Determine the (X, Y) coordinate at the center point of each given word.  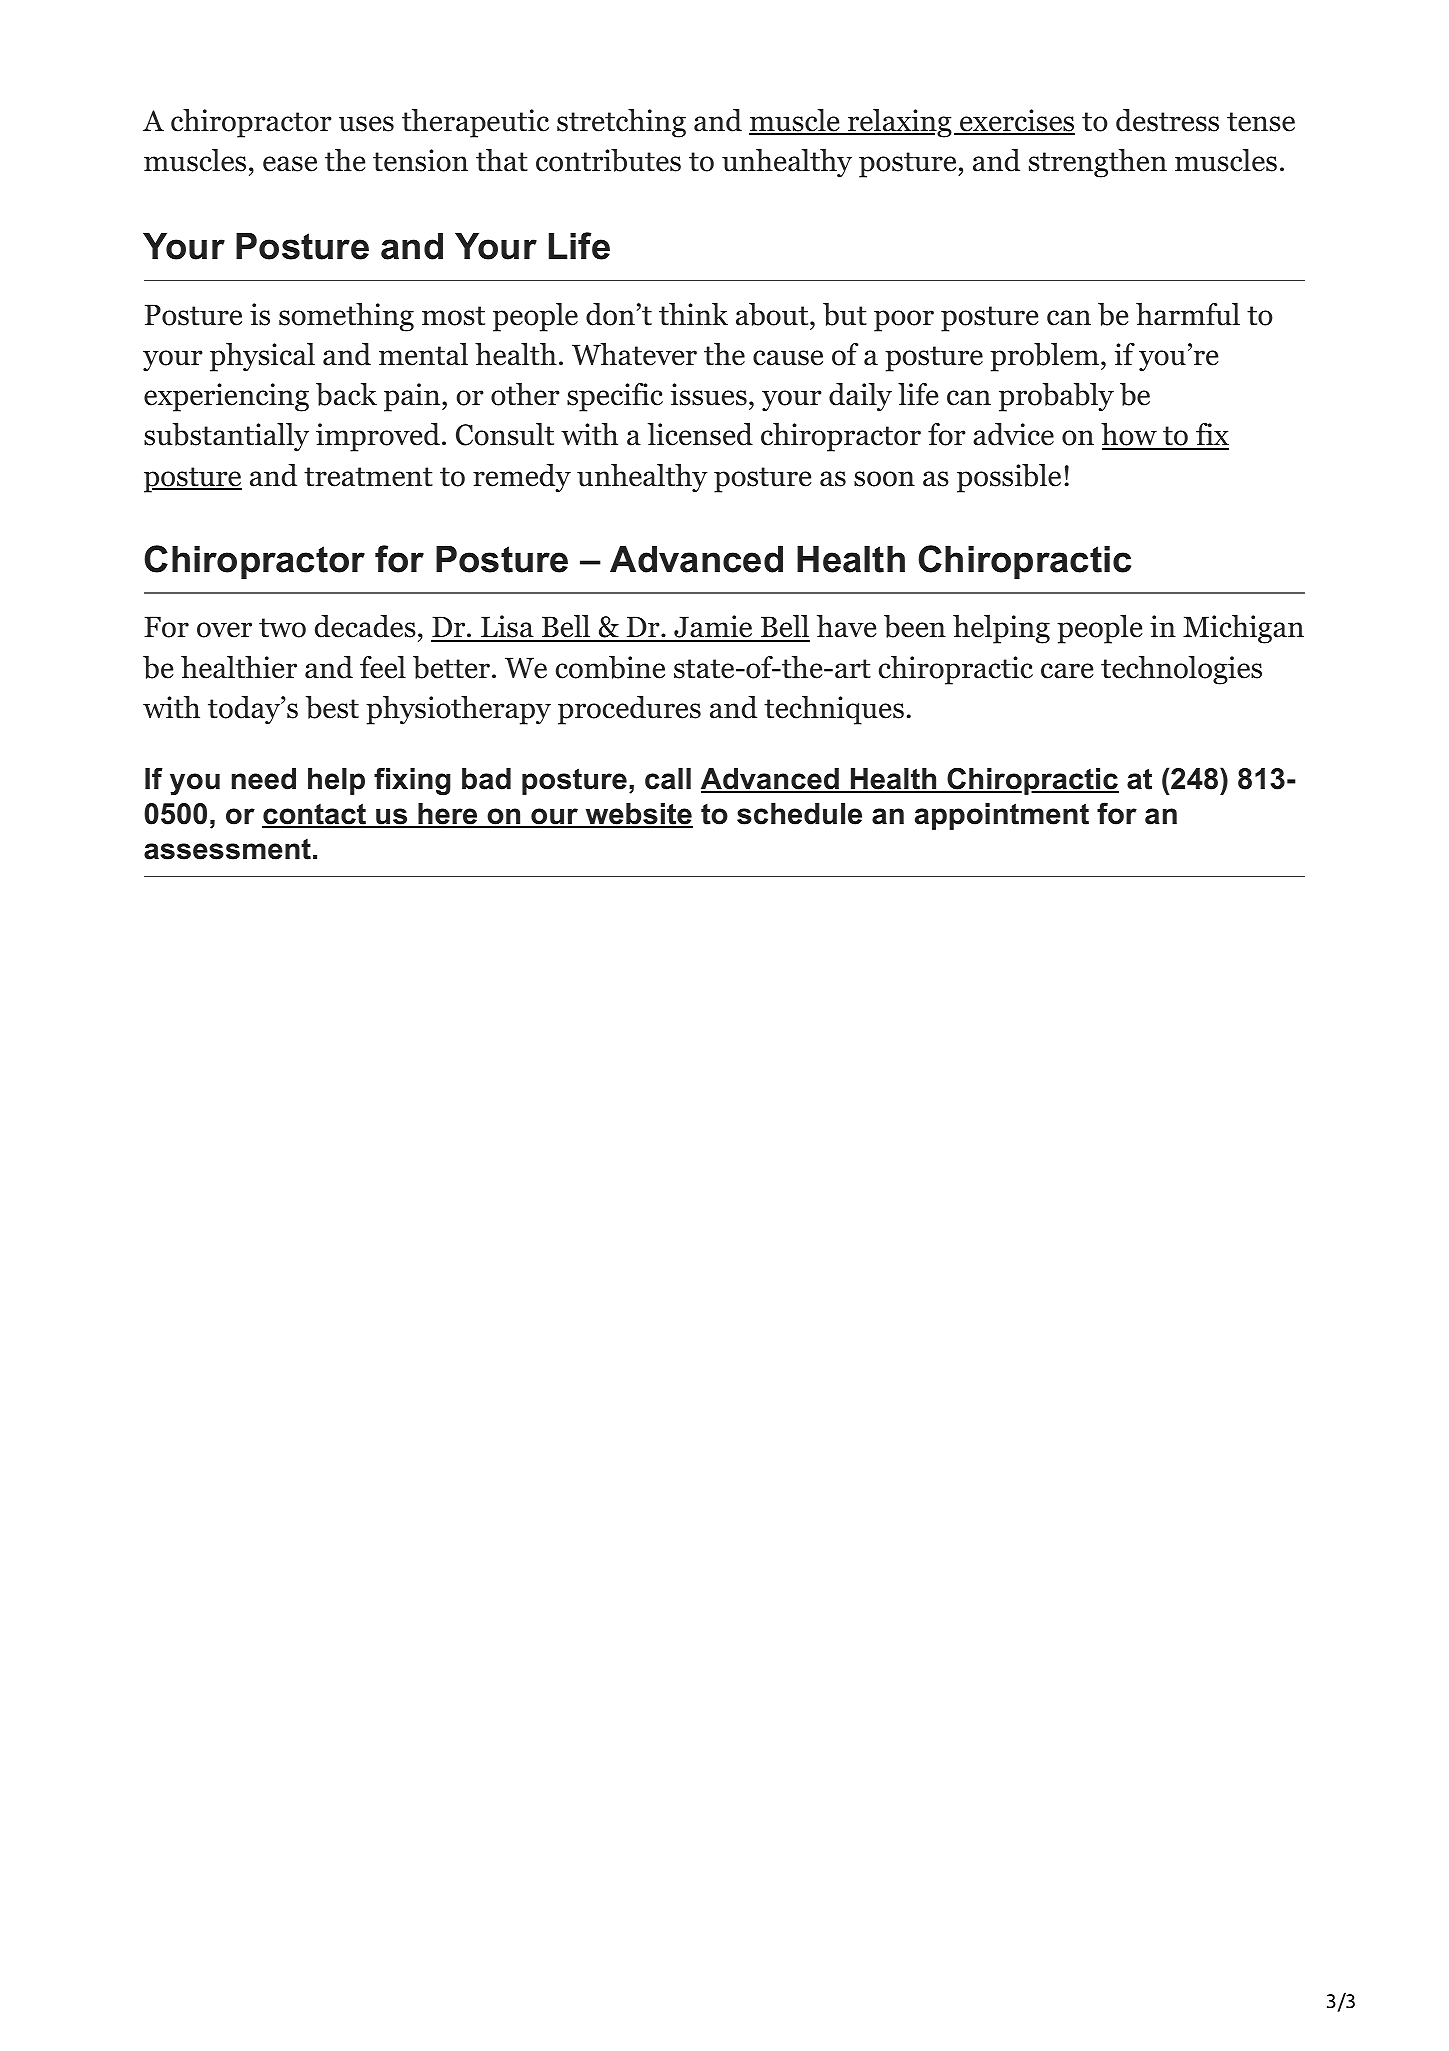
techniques (834, 710)
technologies (1181, 670)
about (772, 314)
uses (366, 124)
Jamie (713, 628)
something (346, 317)
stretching (621, 123)
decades (365, 626)
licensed (700, 434)
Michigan (1243, 629)
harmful (1188, 314)
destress (1167, 120)
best (332, 707)
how (1130, 436)
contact (315, 815)
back (346, 394)
